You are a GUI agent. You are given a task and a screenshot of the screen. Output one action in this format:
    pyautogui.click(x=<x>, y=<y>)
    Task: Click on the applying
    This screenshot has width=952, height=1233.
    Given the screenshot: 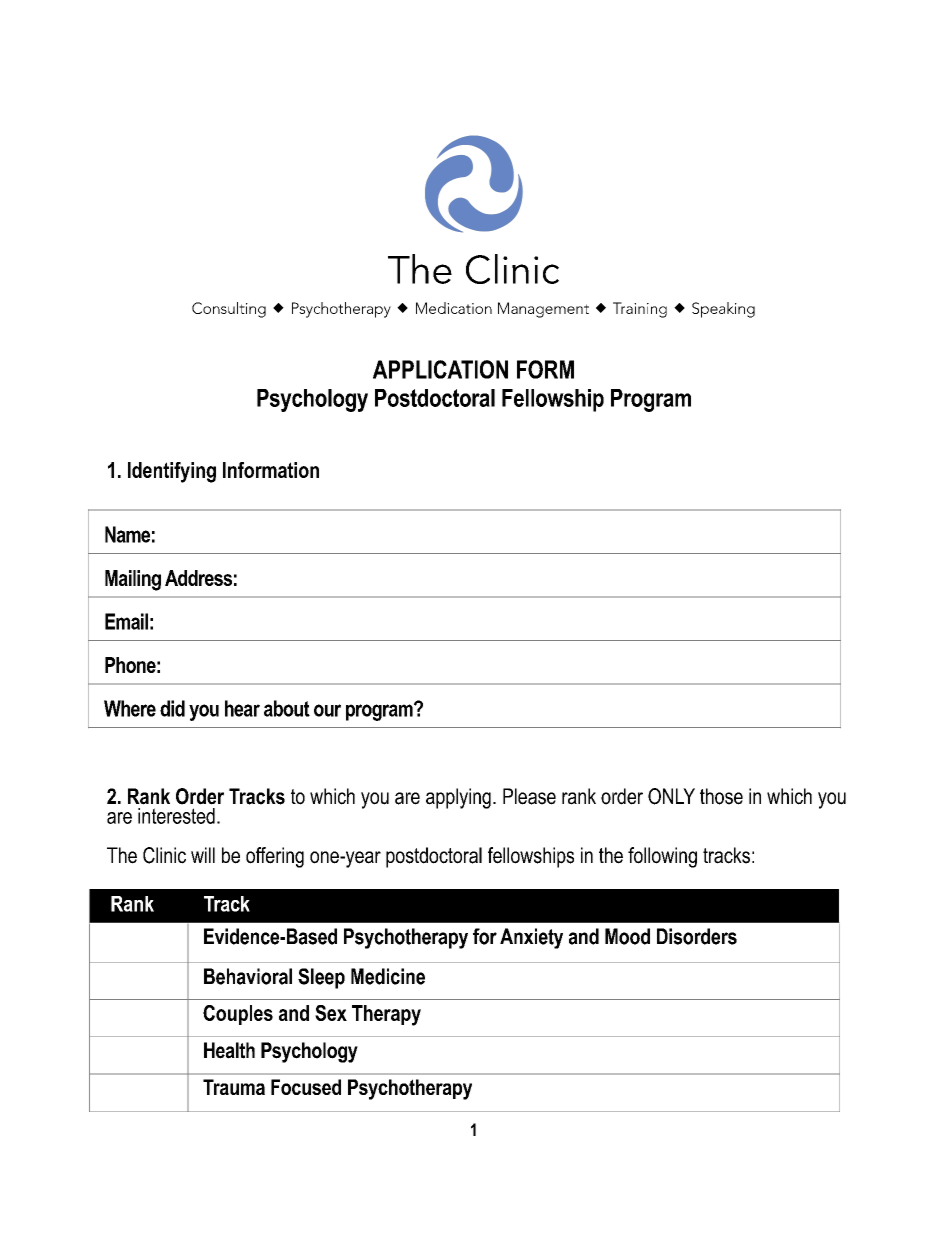 What is the action you would take?
    pyautogui.click(x=458, y=798)
